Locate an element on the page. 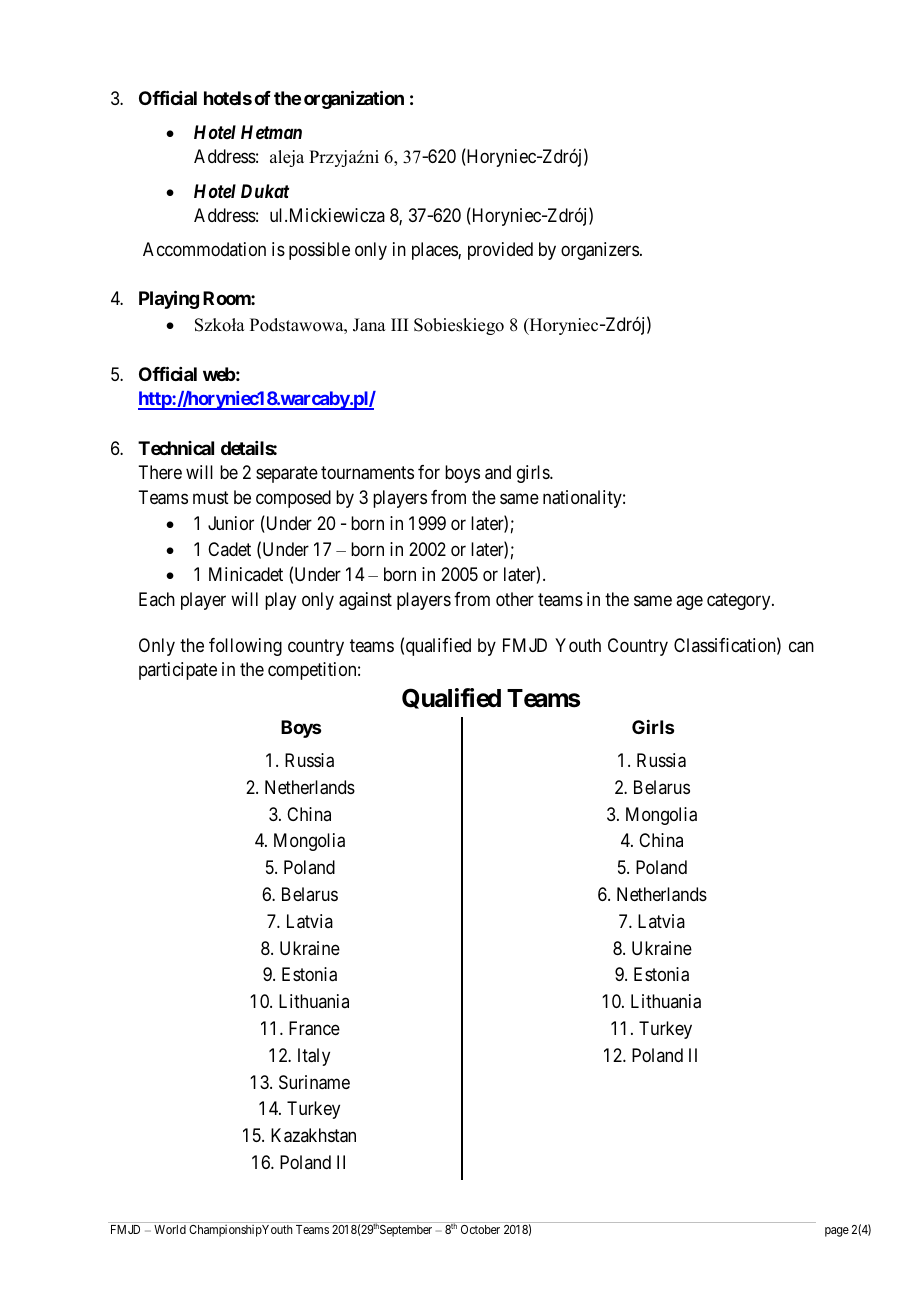  for is located at coordinates (429, 472).
